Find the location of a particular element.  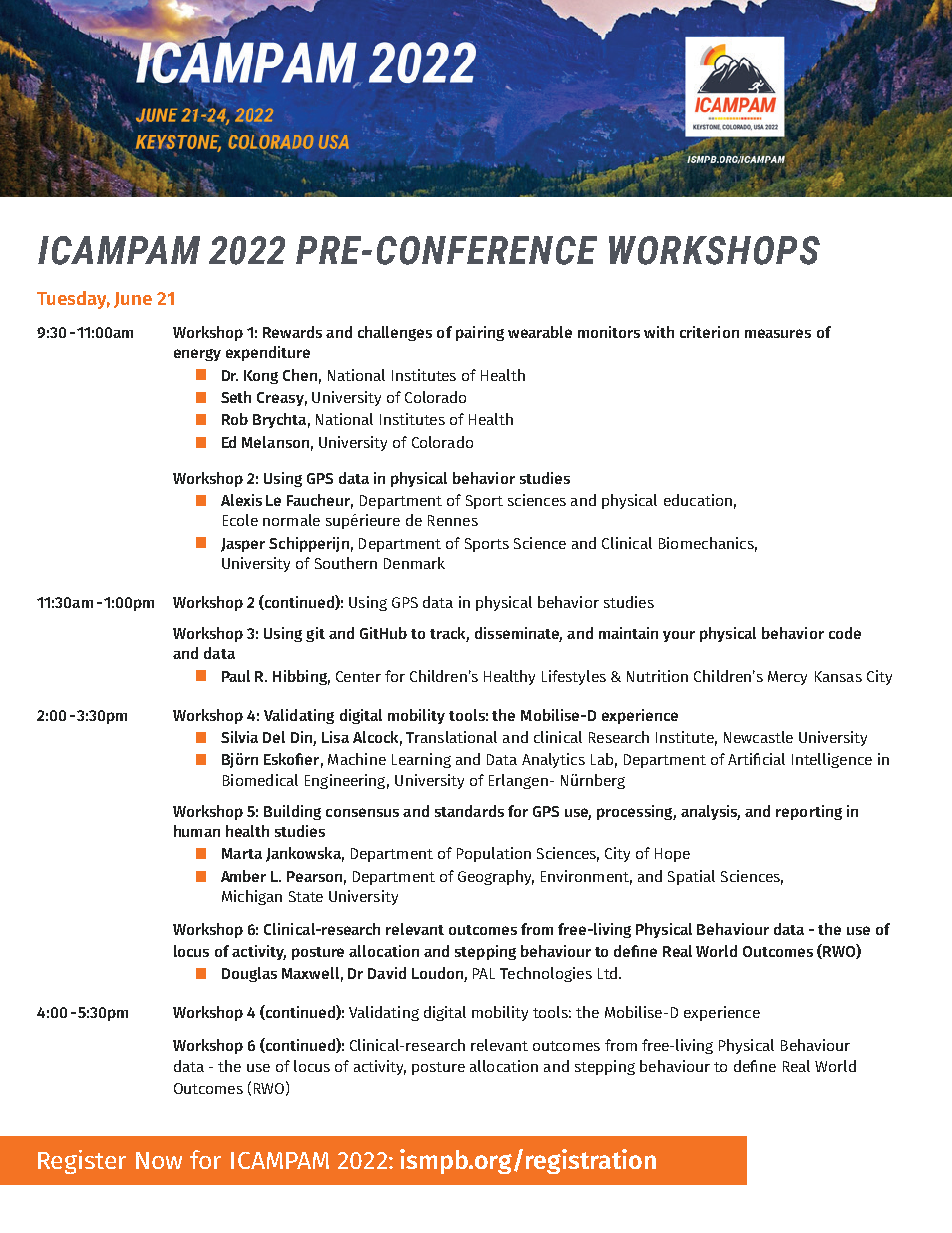

Now is located at coordinates (159, 1160).
